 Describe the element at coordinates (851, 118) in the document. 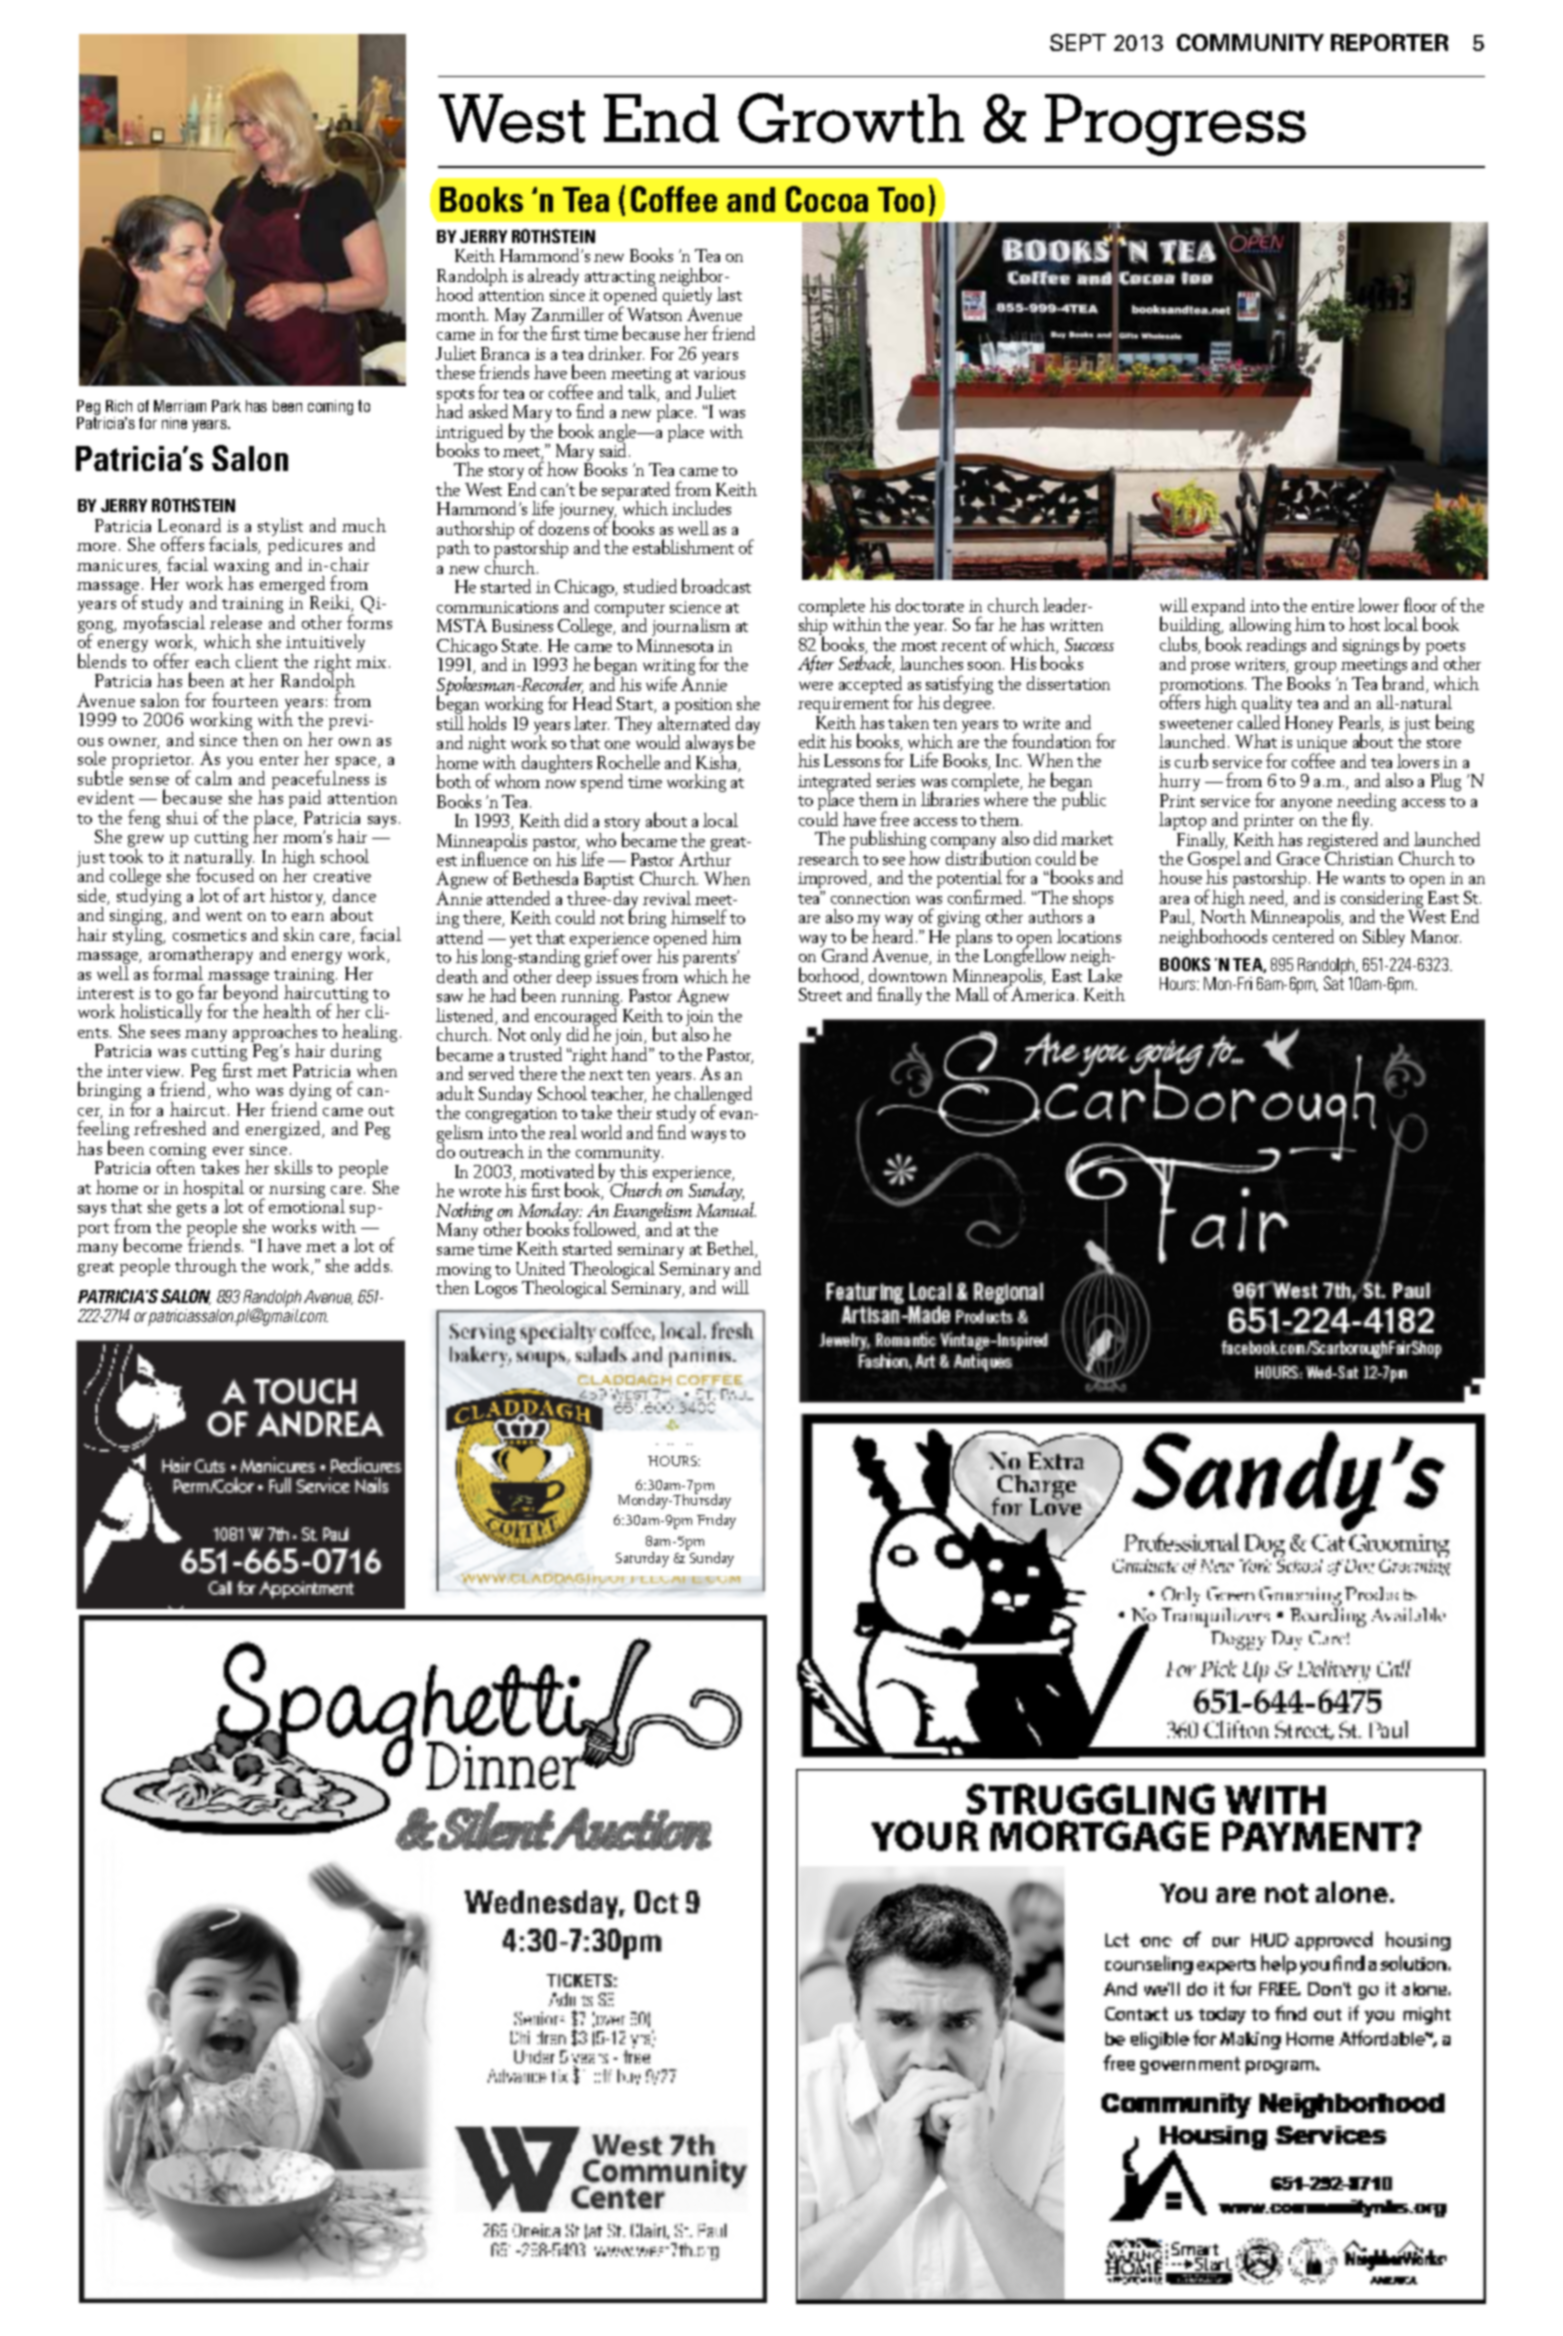

I see `Growth` at that location.
